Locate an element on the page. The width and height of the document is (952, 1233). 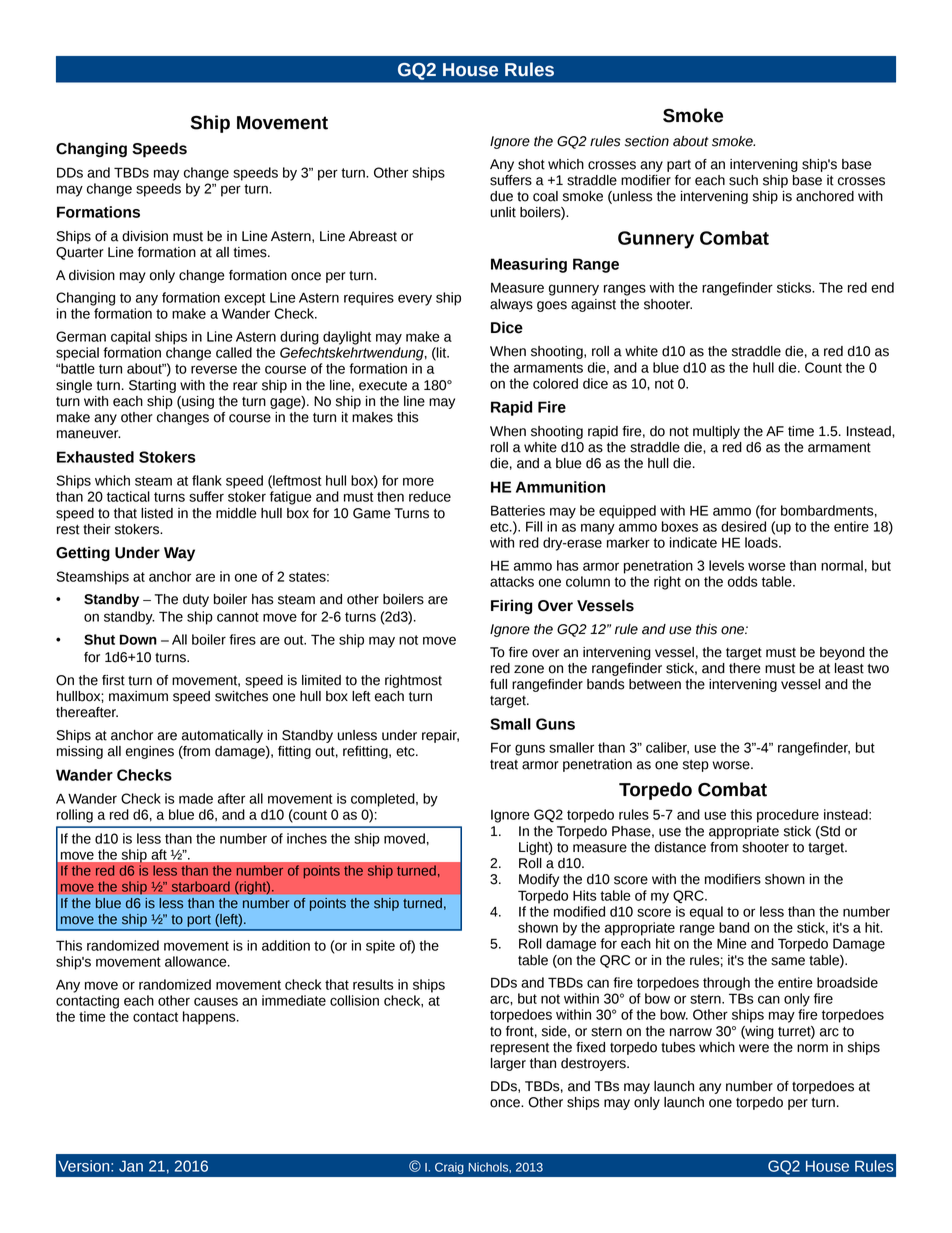
procedure is located at coordinates (788, 816).
